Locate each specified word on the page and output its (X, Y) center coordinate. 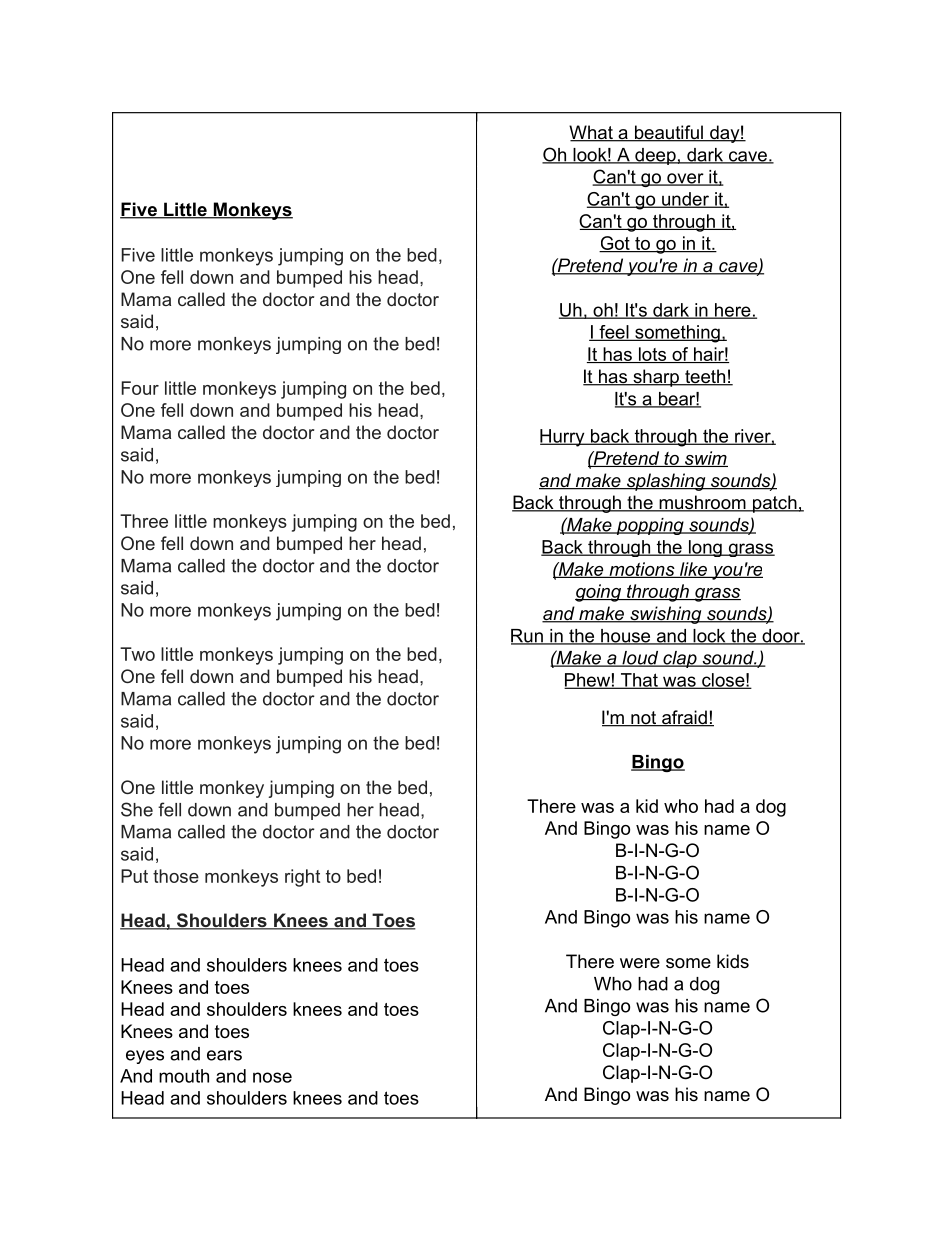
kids (733, 961)
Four (140, 388)
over (685, 179)
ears (224, 1055)
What (592, 133)
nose (272, 1077)
